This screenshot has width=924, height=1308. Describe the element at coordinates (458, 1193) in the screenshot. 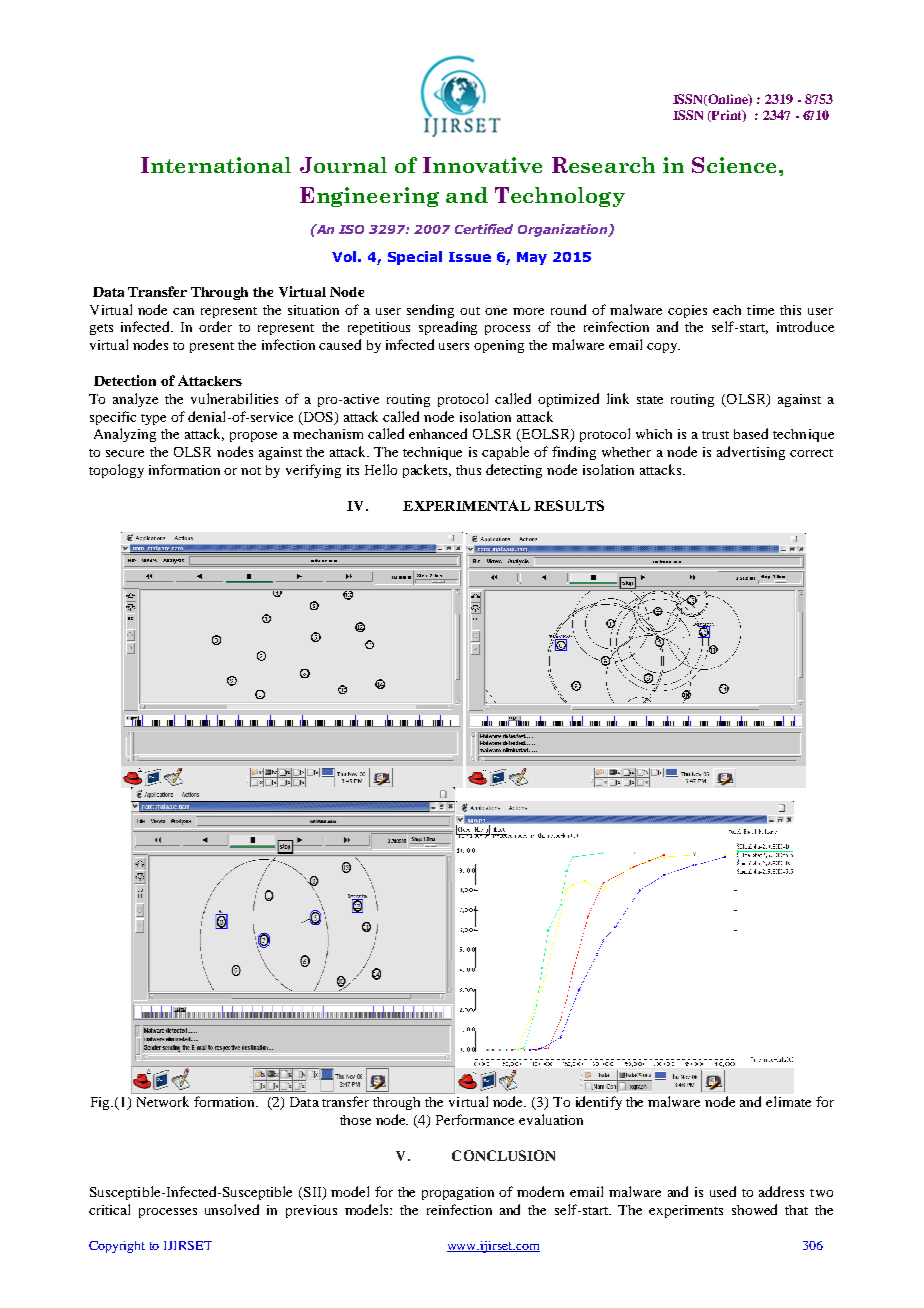

I see `propagation` at that location.
